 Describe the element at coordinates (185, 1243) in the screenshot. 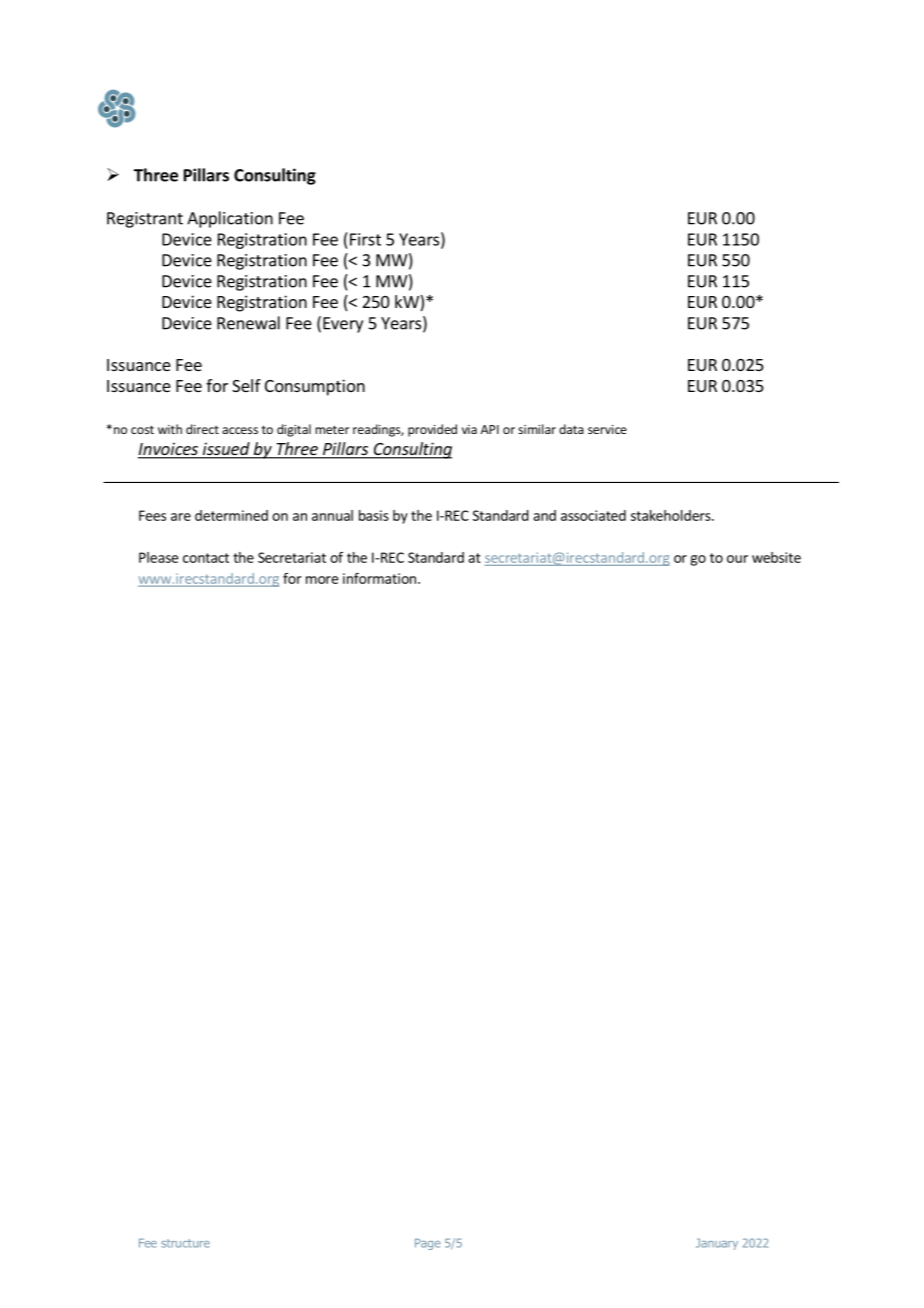

I see `structure` at that location.
